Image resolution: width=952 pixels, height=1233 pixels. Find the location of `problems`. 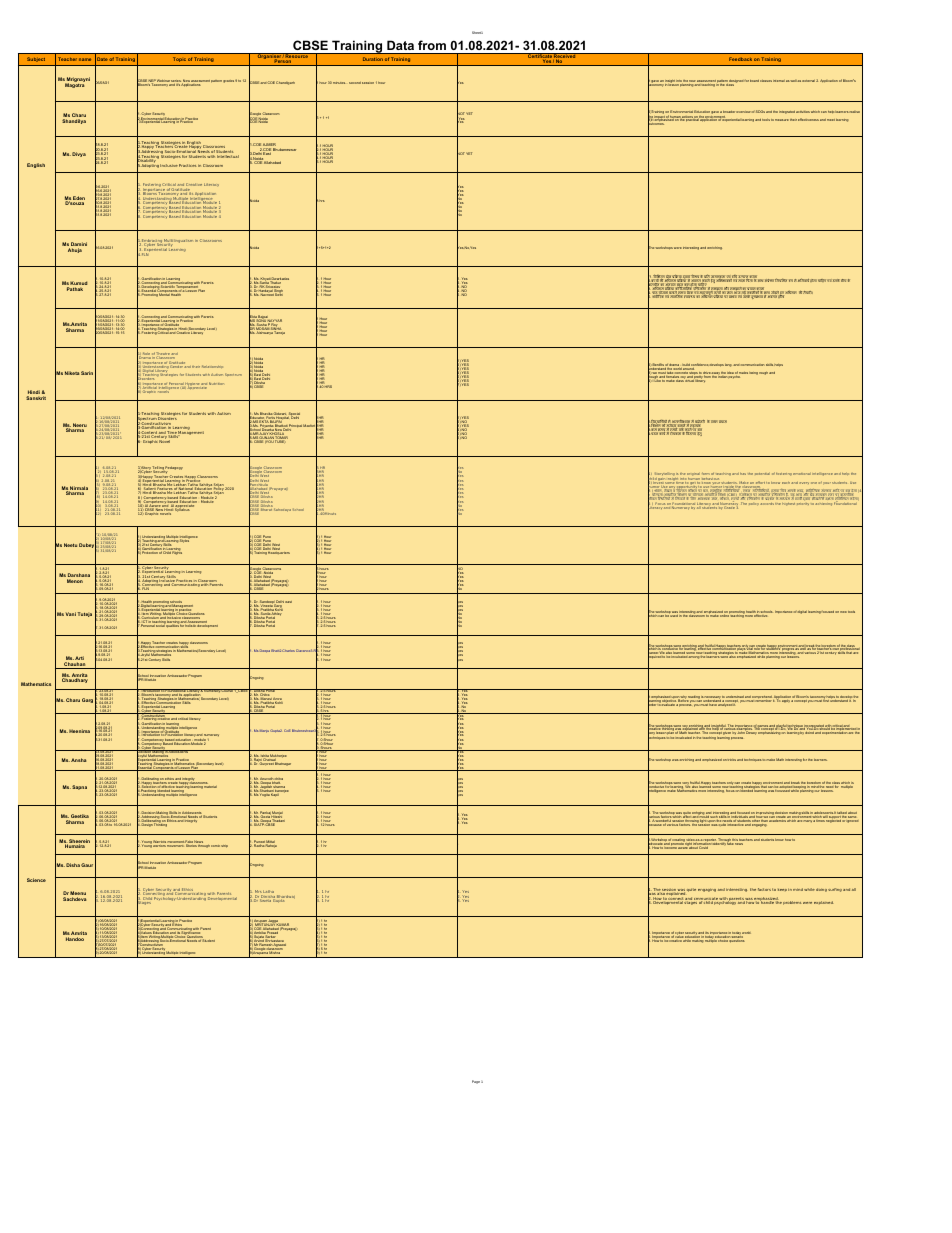

problems is located at coordinates (792, 903).
